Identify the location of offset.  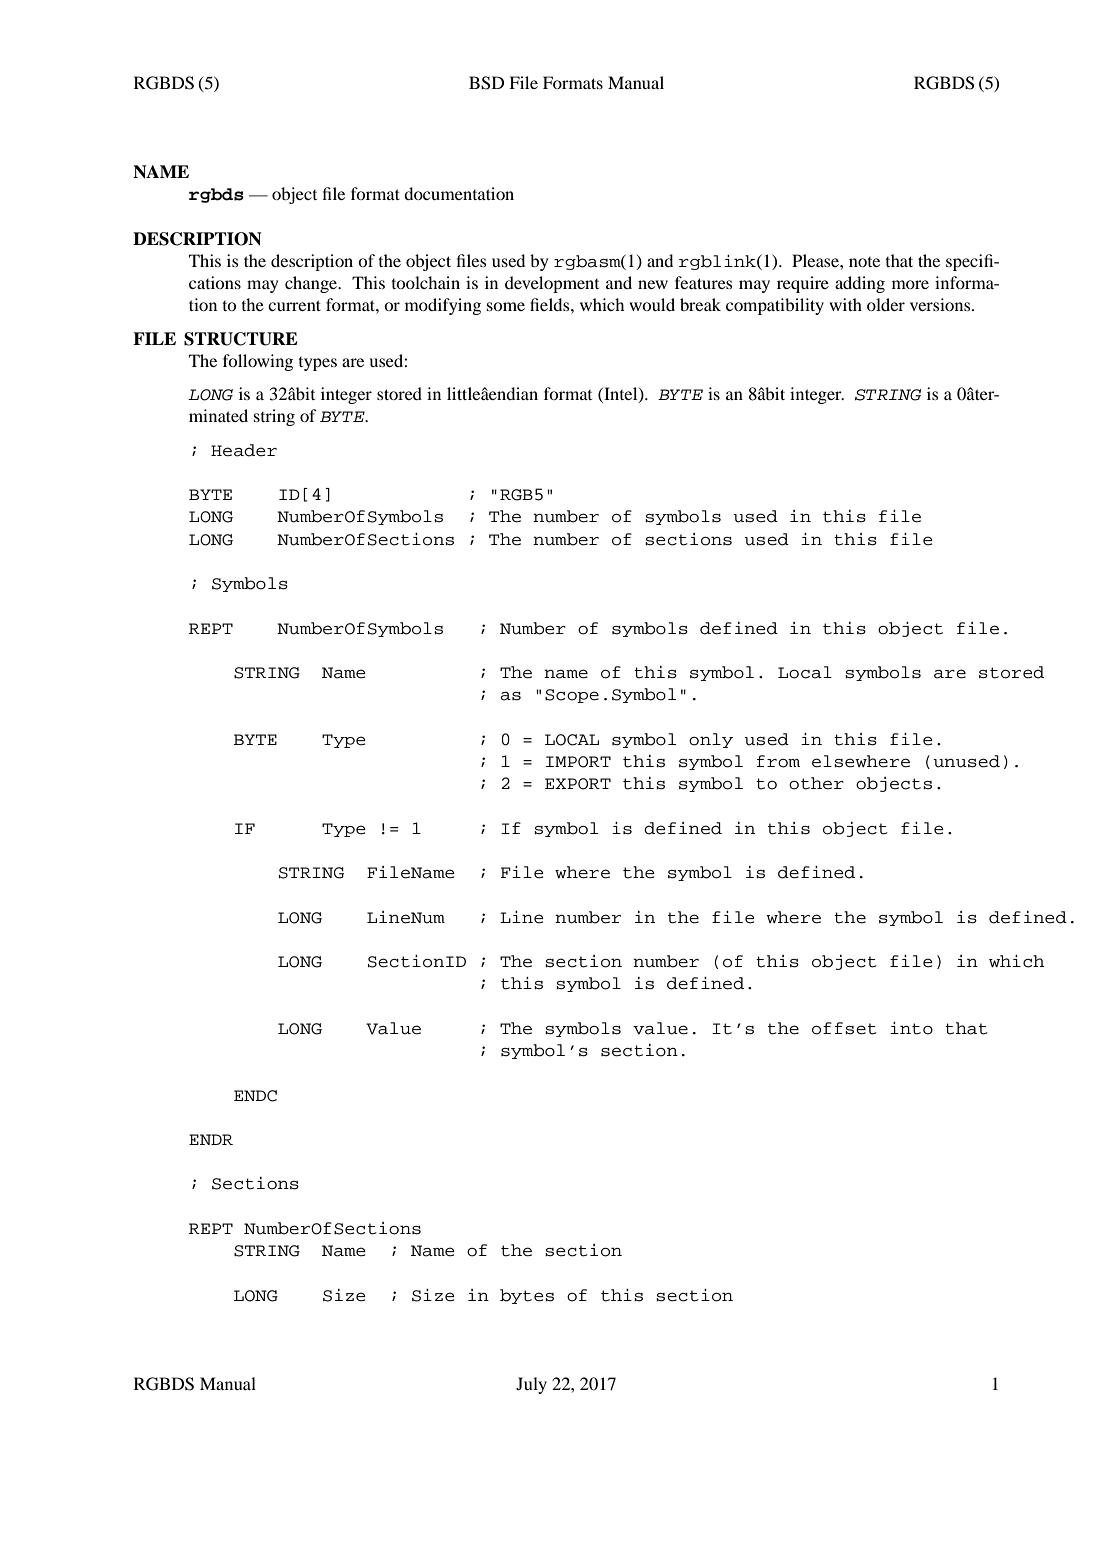
(844, 1028).
